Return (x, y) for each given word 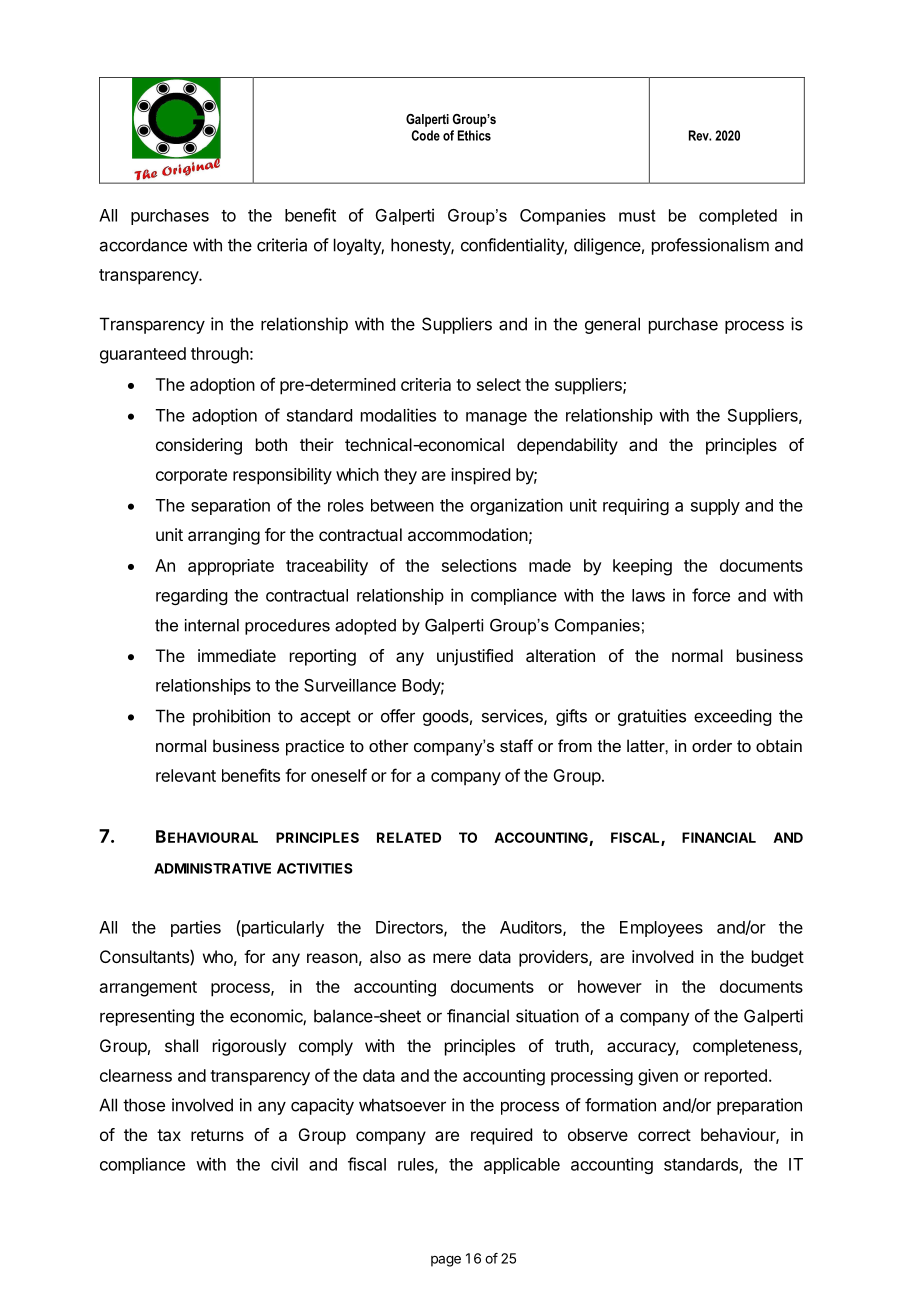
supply (715, 507)
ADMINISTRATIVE (212, 868)
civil (284, 1164)
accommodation (468, 534)
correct (664, 1135)
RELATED (409, 837)
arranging (224, 536)
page (446, 1261)
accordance (143, 245)
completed (738, 217)
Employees (661, 929)
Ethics (474, 135)
